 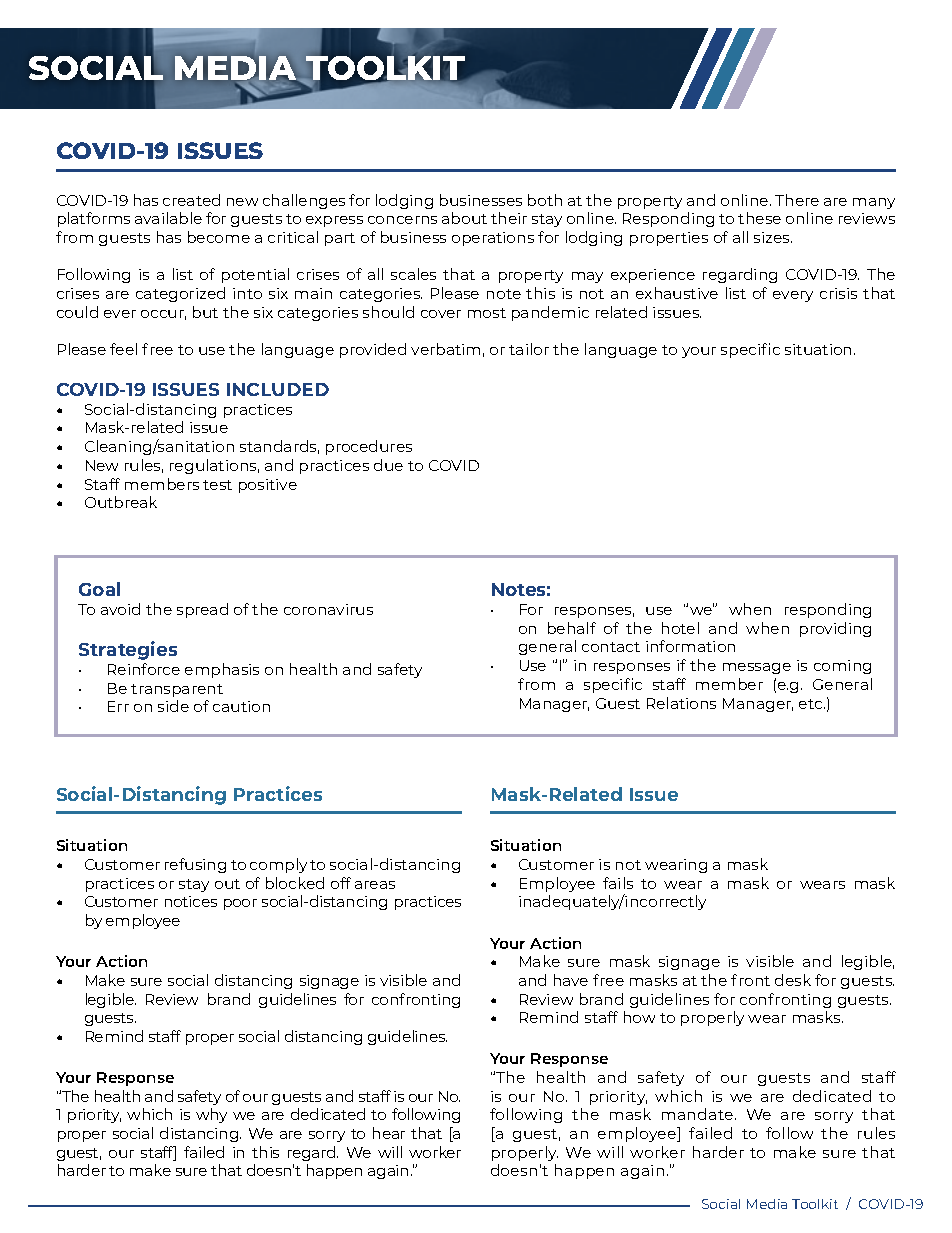 What do you see at coordinates (168, 218) in the document?
I see `available` at bounding box center [168, 218].
